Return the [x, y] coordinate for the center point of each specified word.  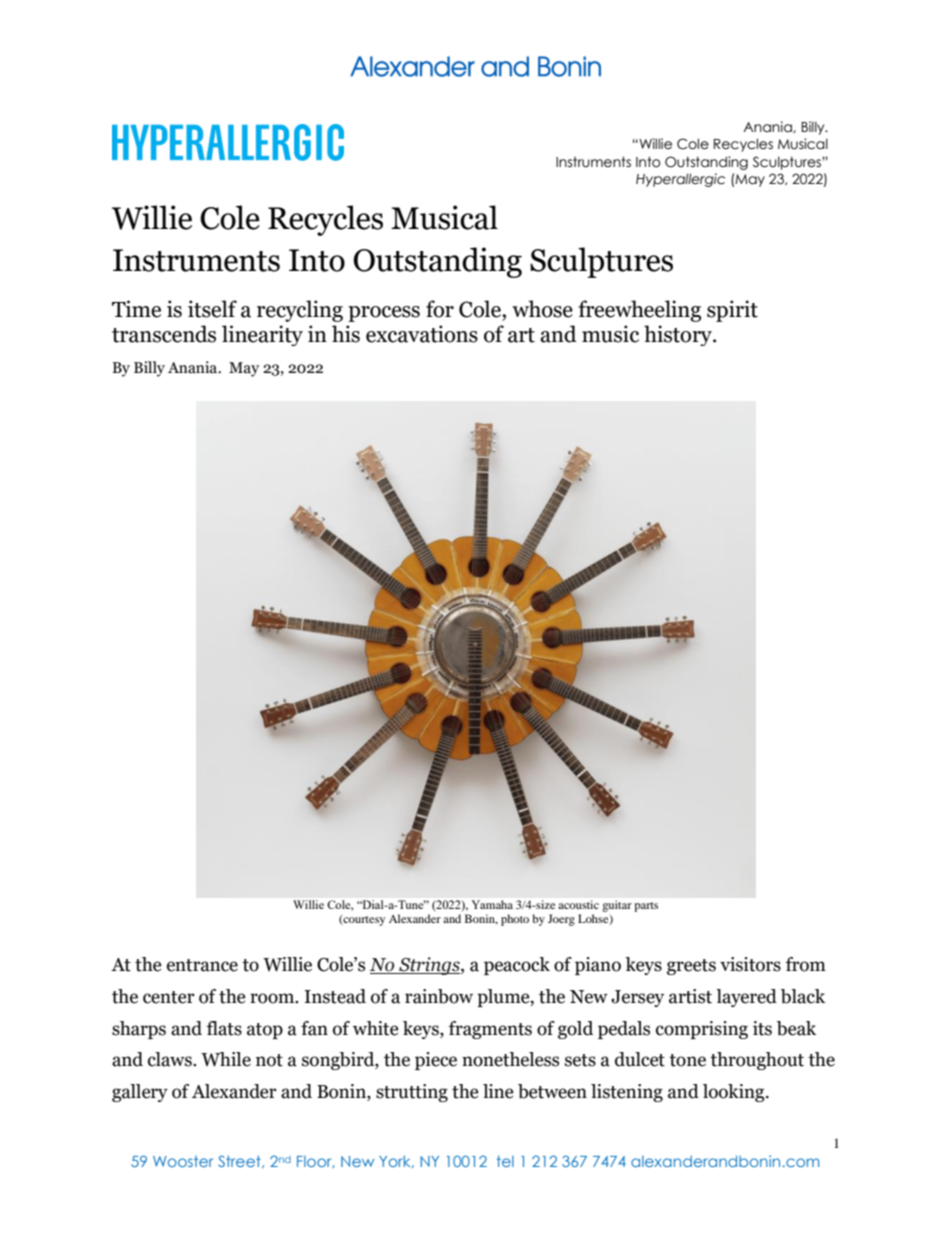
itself [212, 309]
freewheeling [639, 311]
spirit [732, 311]
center [169, 997]
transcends [164, 334]
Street [240, 1161]
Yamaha [492, 904]
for [440, 309]
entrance [202, 965]
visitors [750, 964]
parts [646, 907]
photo [515, 920]
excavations [422, 334]
